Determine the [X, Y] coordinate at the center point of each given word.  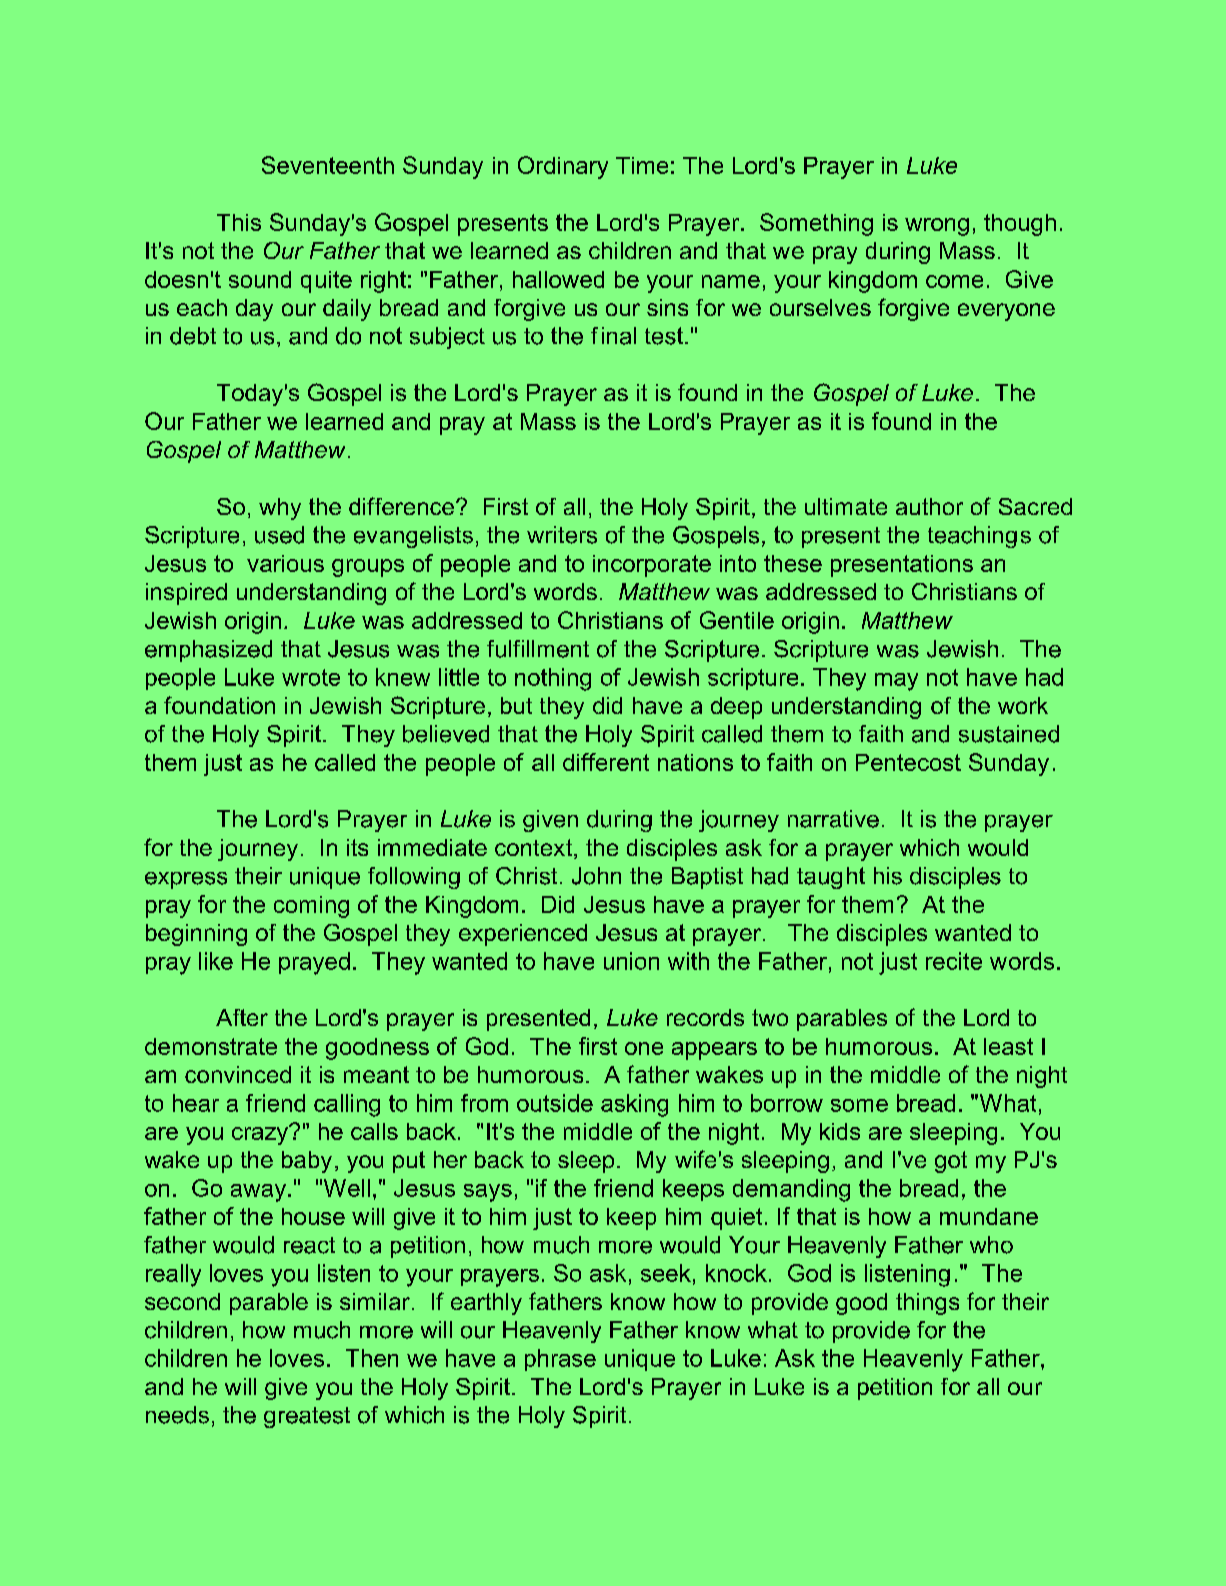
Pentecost [908, 762]
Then [372, 1358]
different [606, 762]
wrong [937, 227]
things [927, 1304]
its [357, 847]
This [239, 222]
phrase [560, 1360]
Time [642, 165]
